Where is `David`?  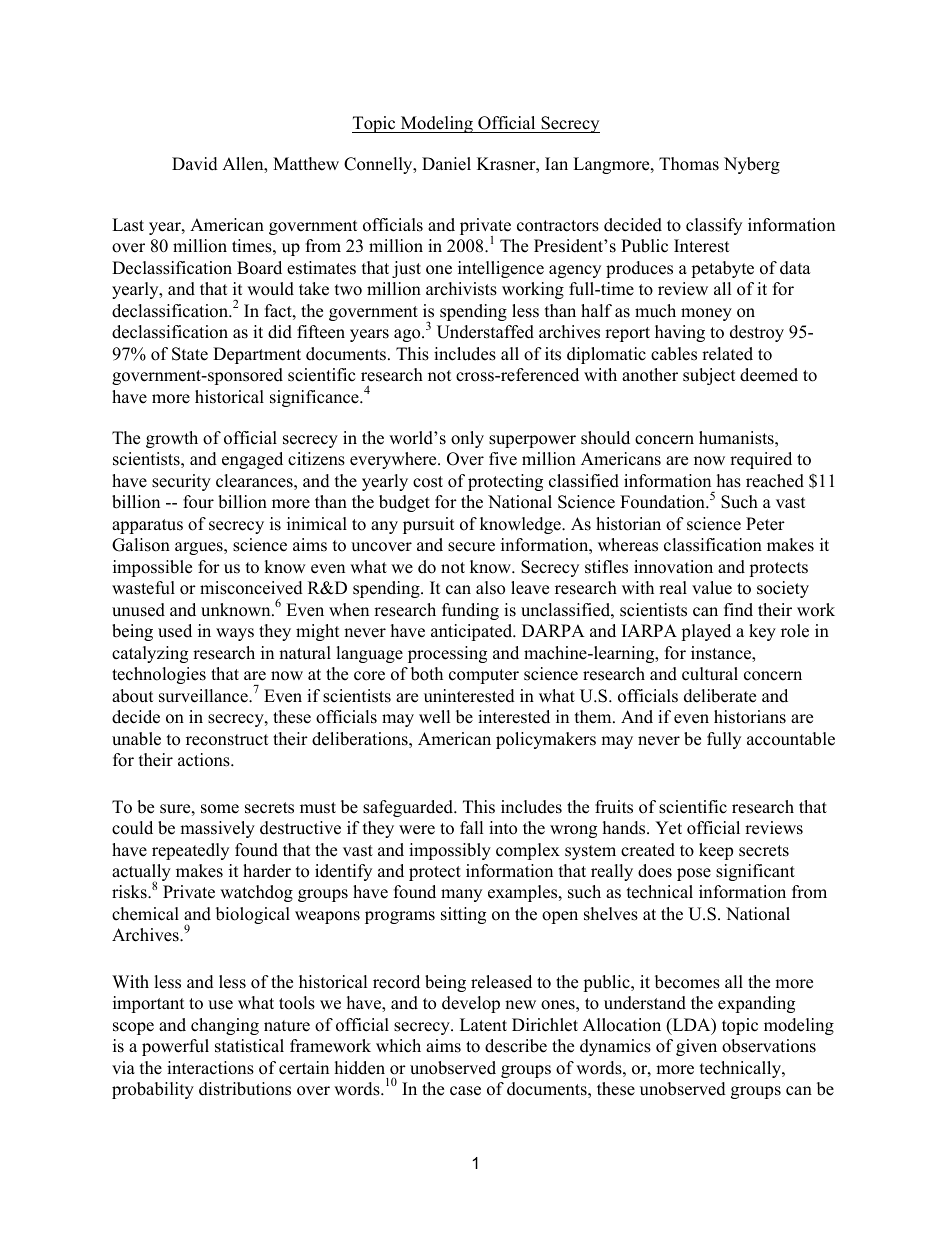
David is located at coordinates (195, 164).
